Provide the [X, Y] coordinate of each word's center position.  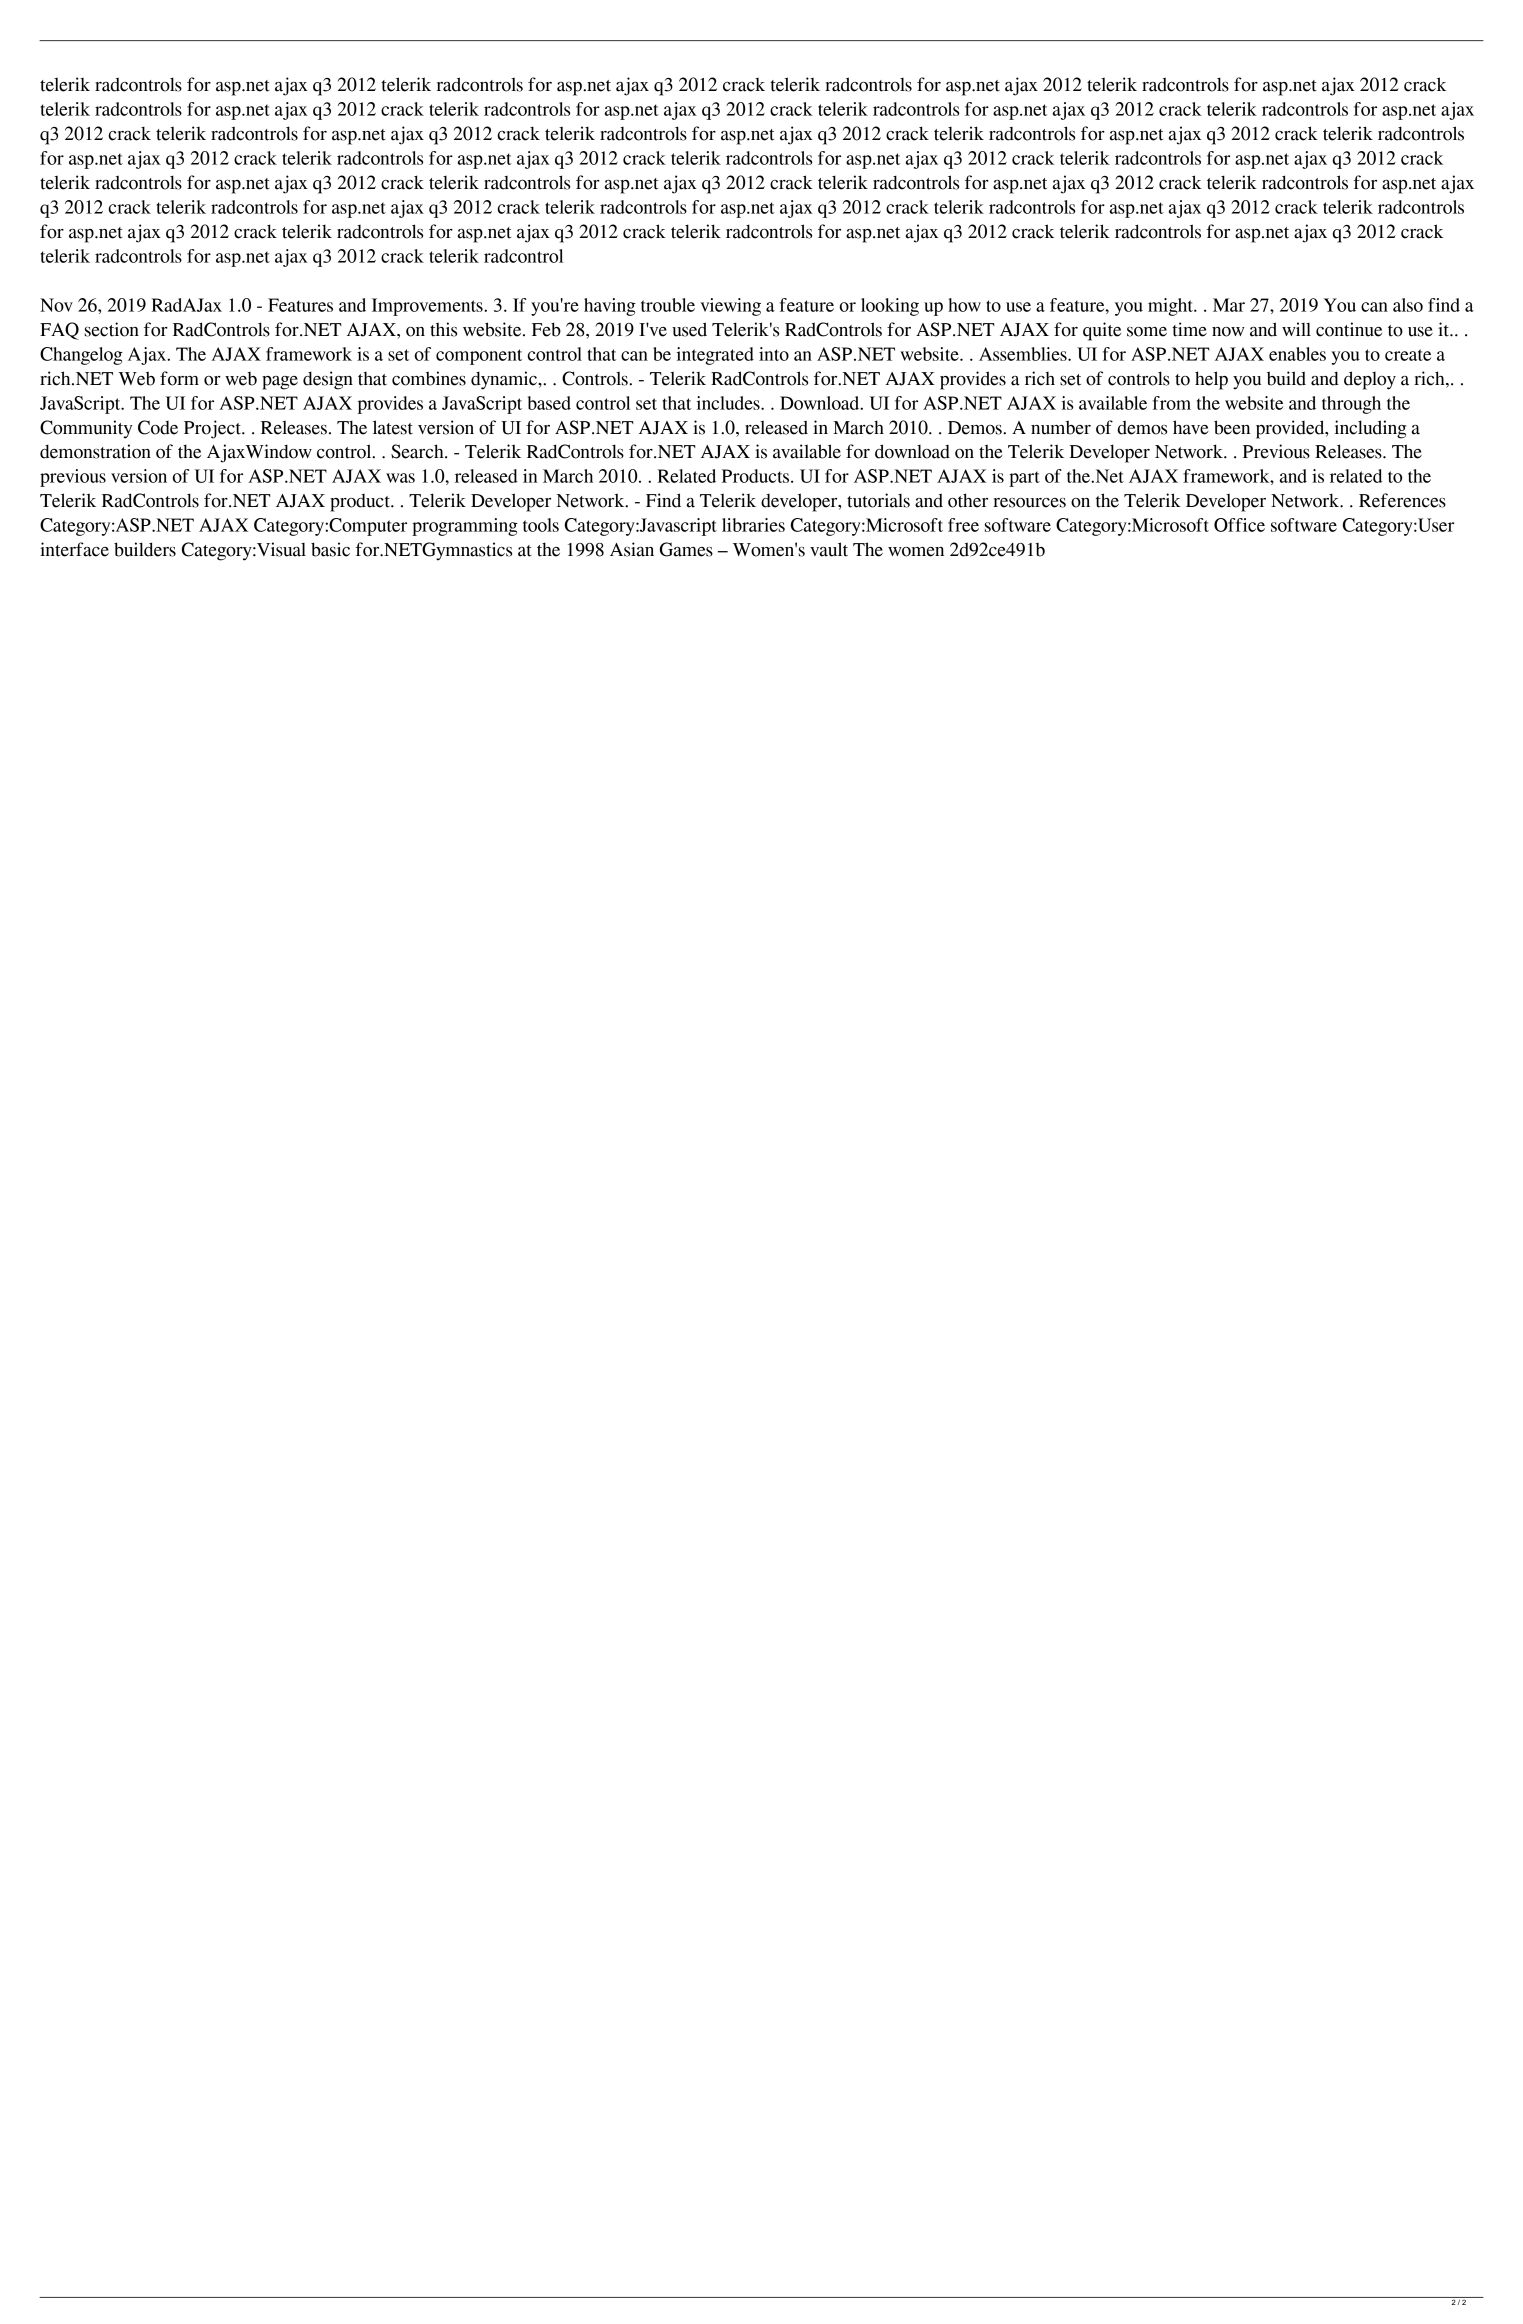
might [1171, 307]
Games [686, 549]
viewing [730, 307]
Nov [56, 305]
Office [1239, 525]
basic [330, 549]
